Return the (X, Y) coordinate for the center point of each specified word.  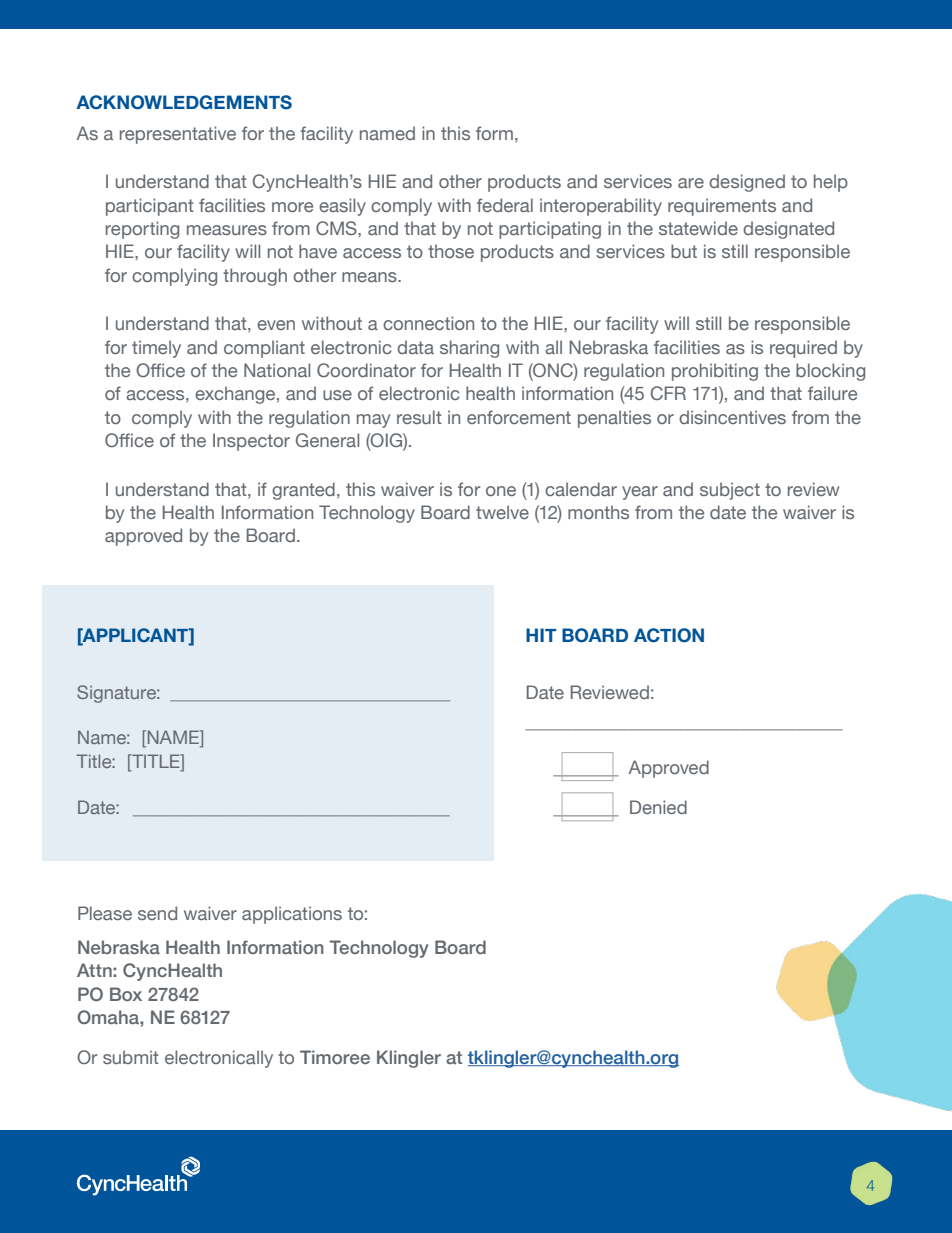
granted (303, 491)
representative (178, 135)
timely (156, 349)
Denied (658, 807)
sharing (469, 349)
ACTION (669, 635)
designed (747, 183)
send (157, 913)
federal (505, 205)
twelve (502, 512)
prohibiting (715, 372)
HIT (541, 635)
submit (131, 1057)
